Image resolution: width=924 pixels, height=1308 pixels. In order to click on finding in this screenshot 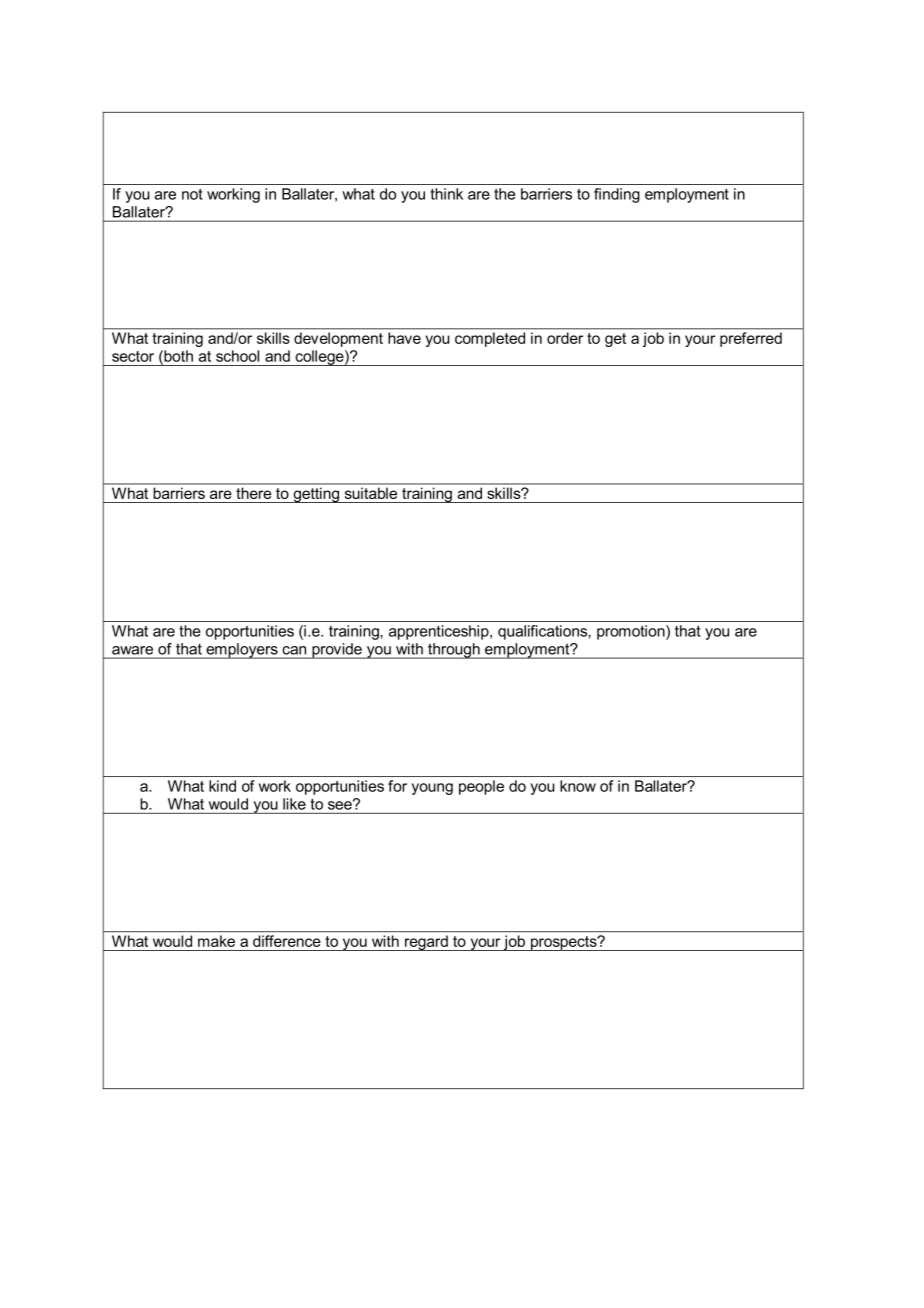, I will do `click(617, 195)`.
